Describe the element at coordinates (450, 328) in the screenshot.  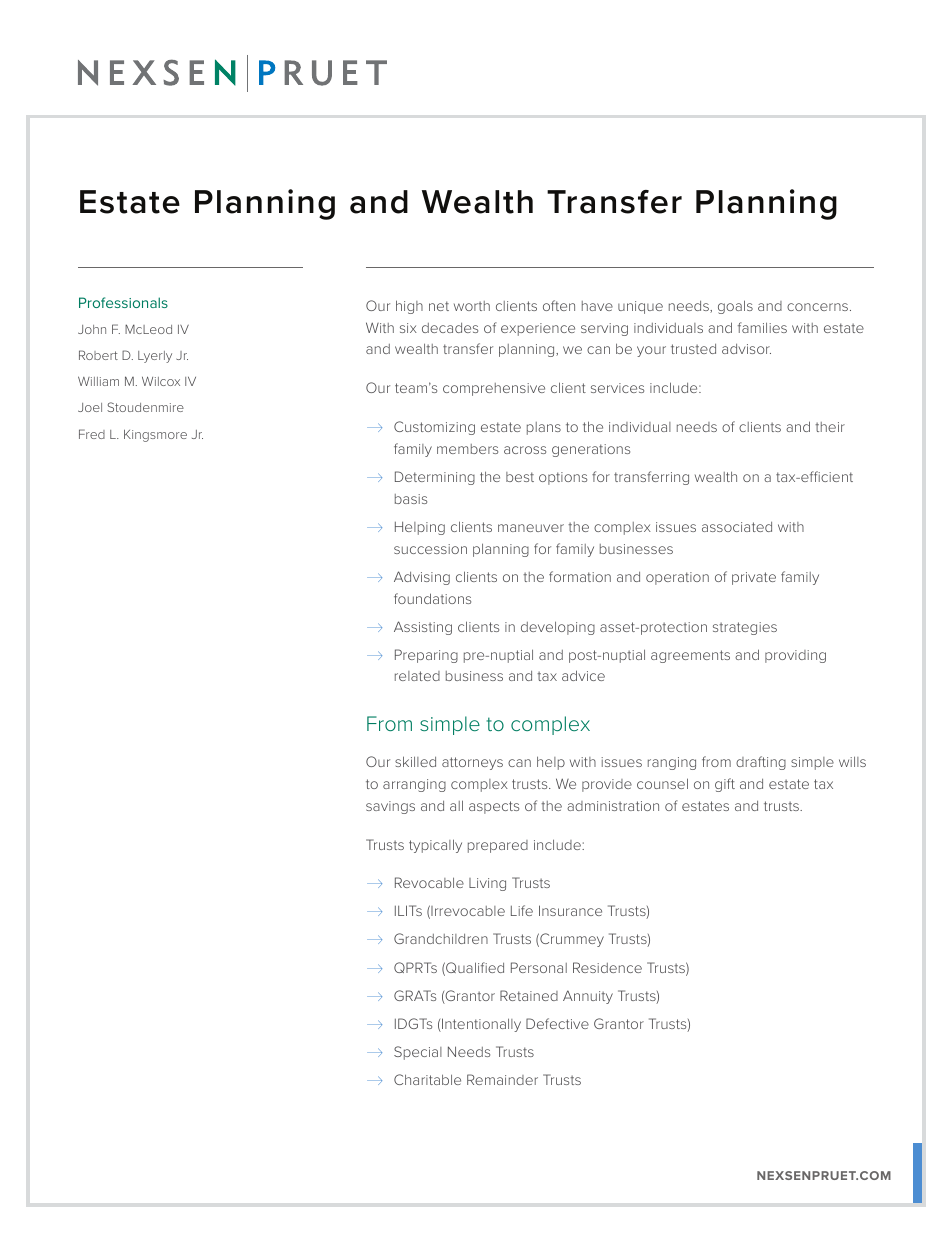
I see `decades` at that location.
